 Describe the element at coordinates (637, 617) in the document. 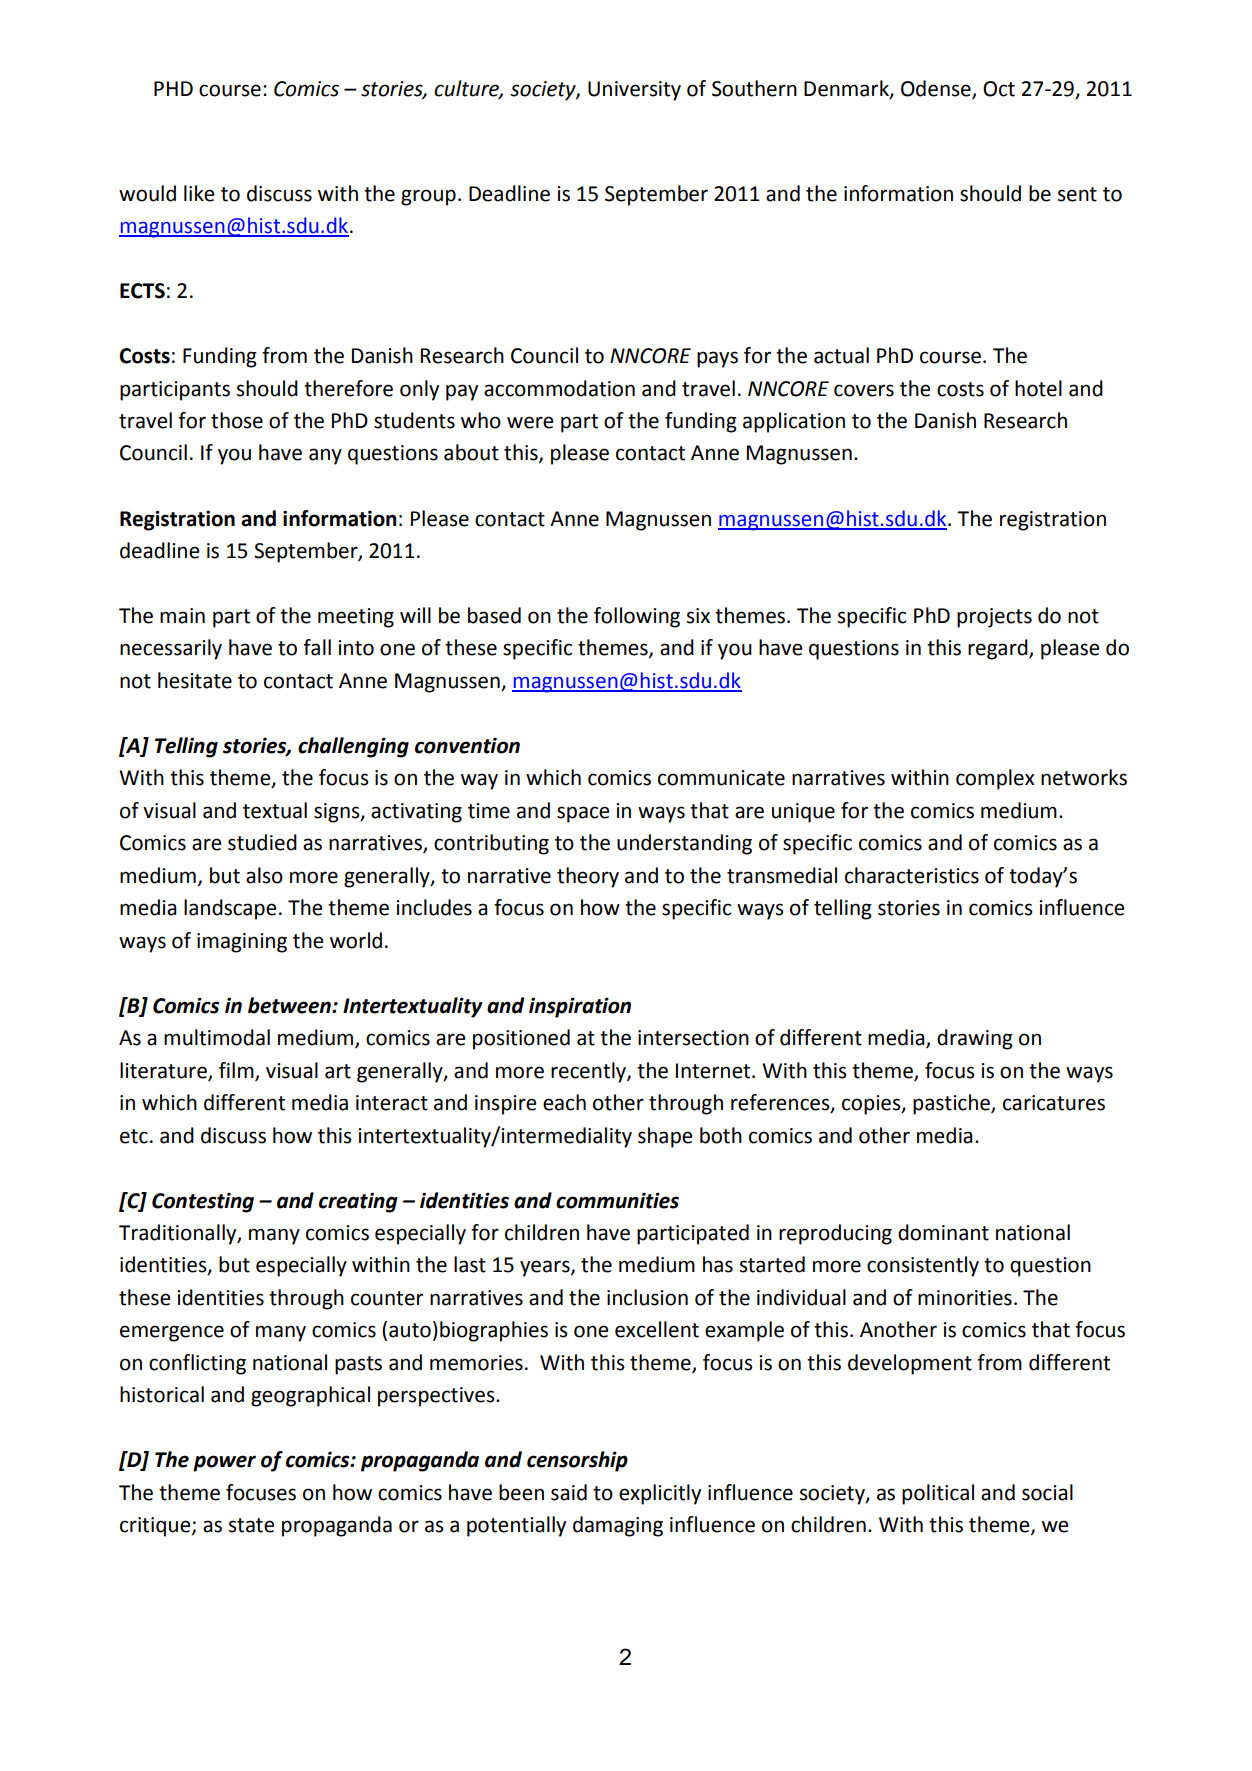

I see `following` at that location.
